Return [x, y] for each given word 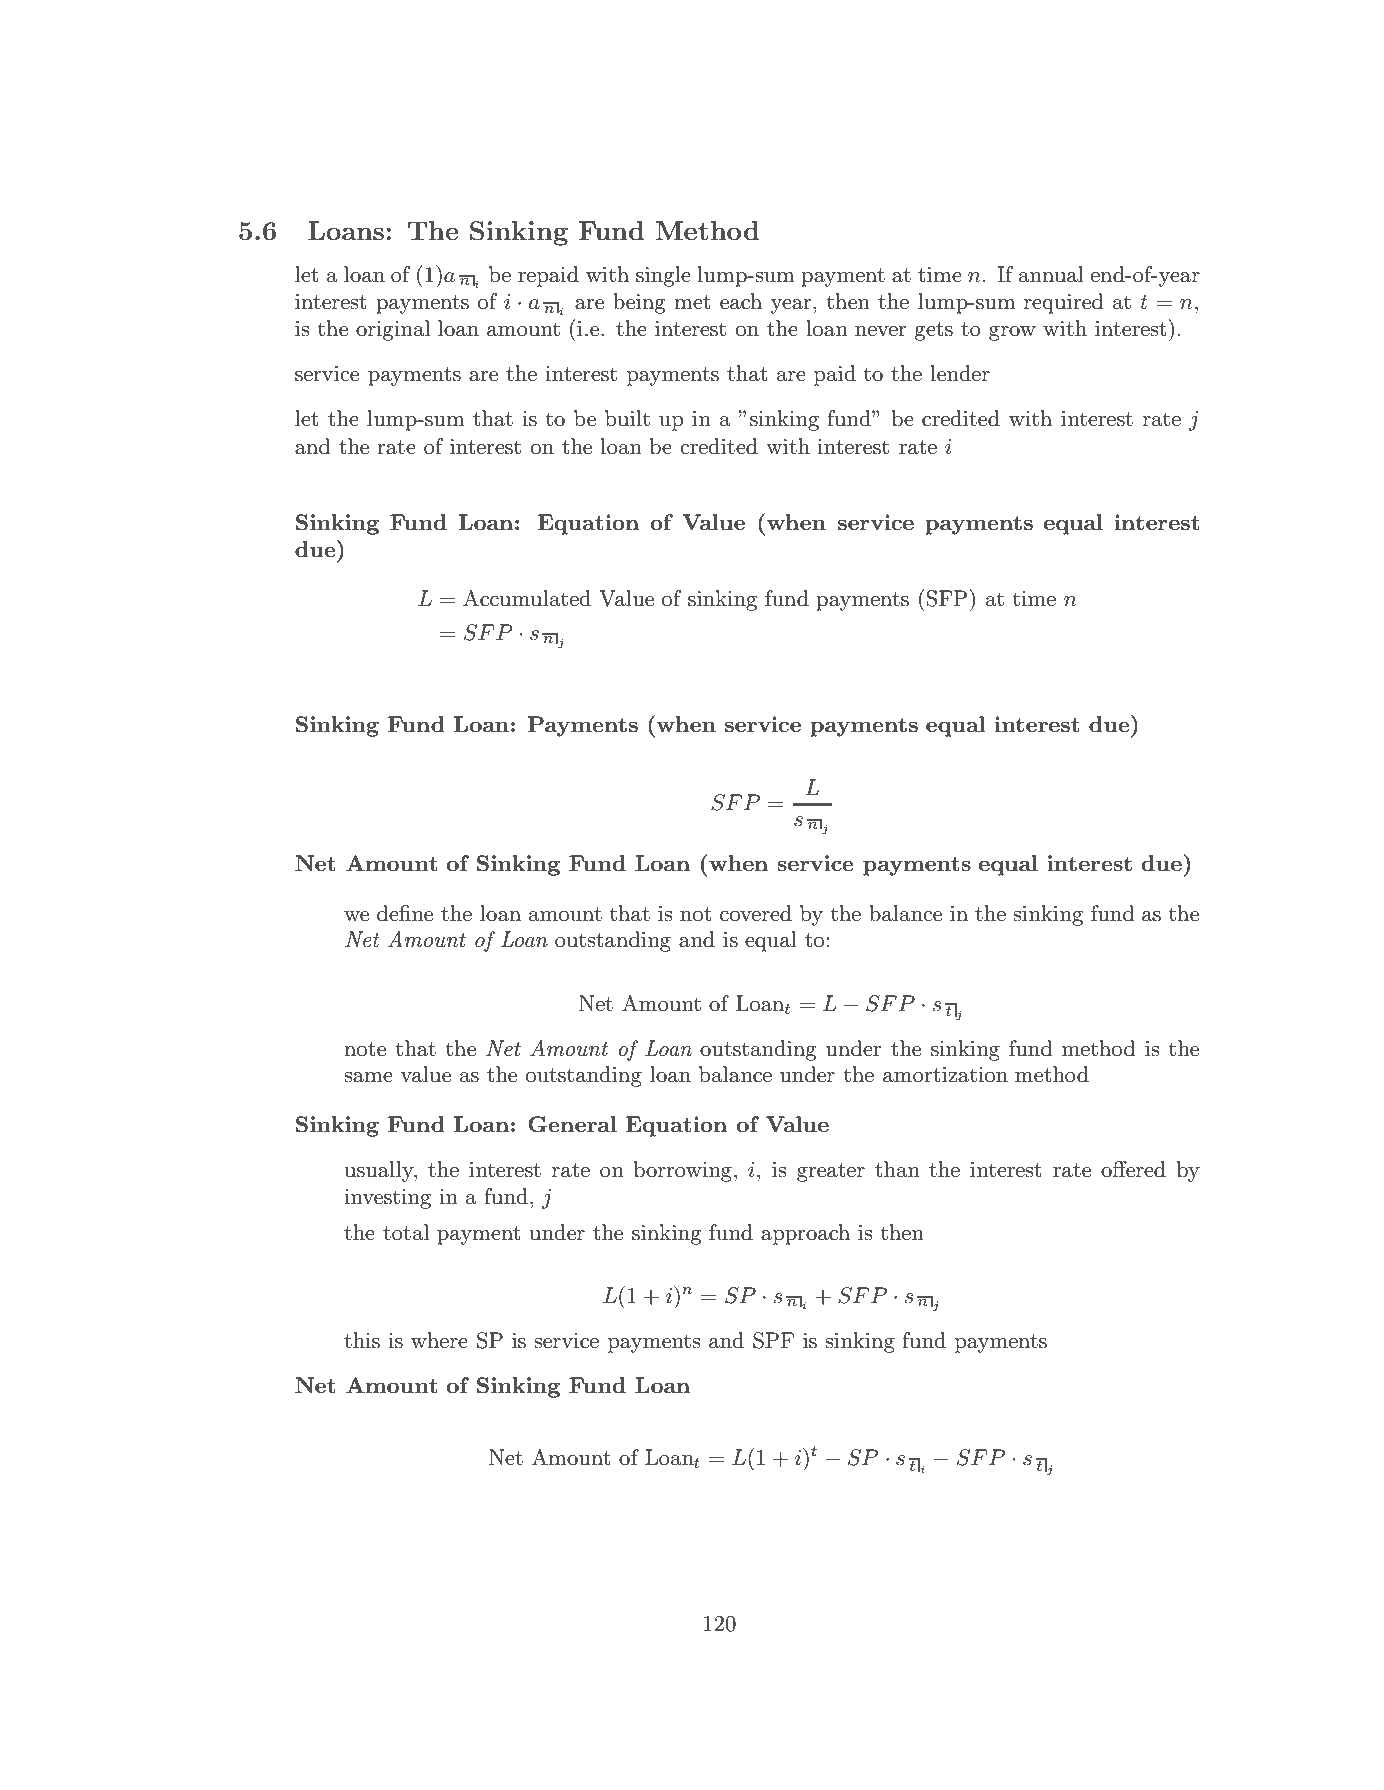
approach [805, 1234]
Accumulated [527, 598]
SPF [773, 1340]
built [627, 418]
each [741, 301]
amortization [945, 1075]
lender [960, 373]
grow [1012, 333]
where [439, 1340]
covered [756, 913]
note [365, 1049]
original [393, 330]
